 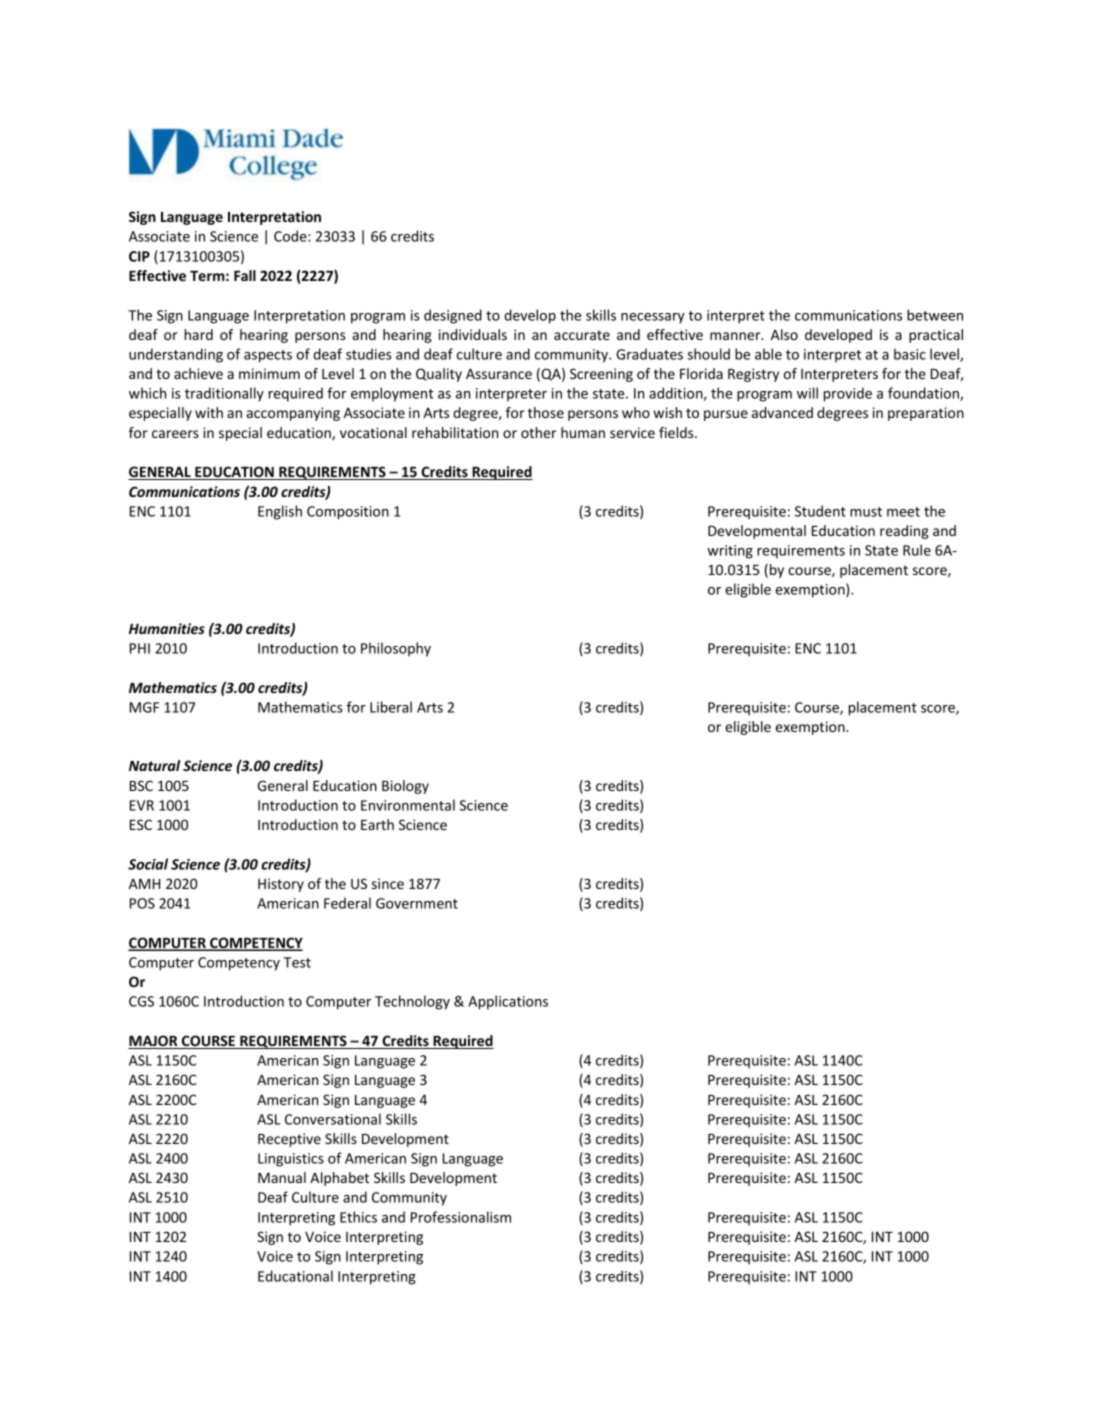 I want to click on Applications, so click(x=508, y=1002).
